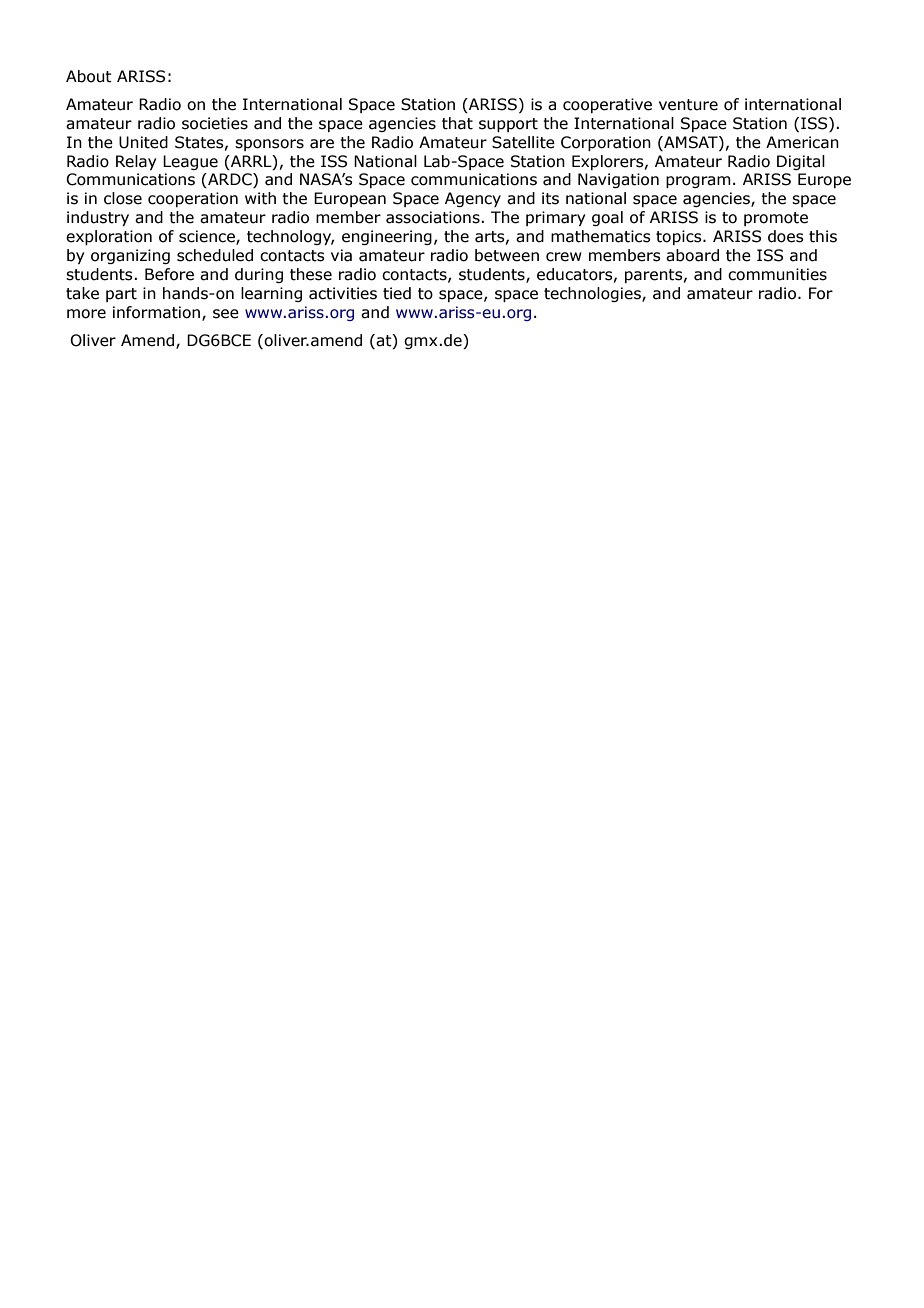 The image size is (924, 1308). Describe the element at coordinates (593, 294) in the screenshot. I see `technologies` at that location.
